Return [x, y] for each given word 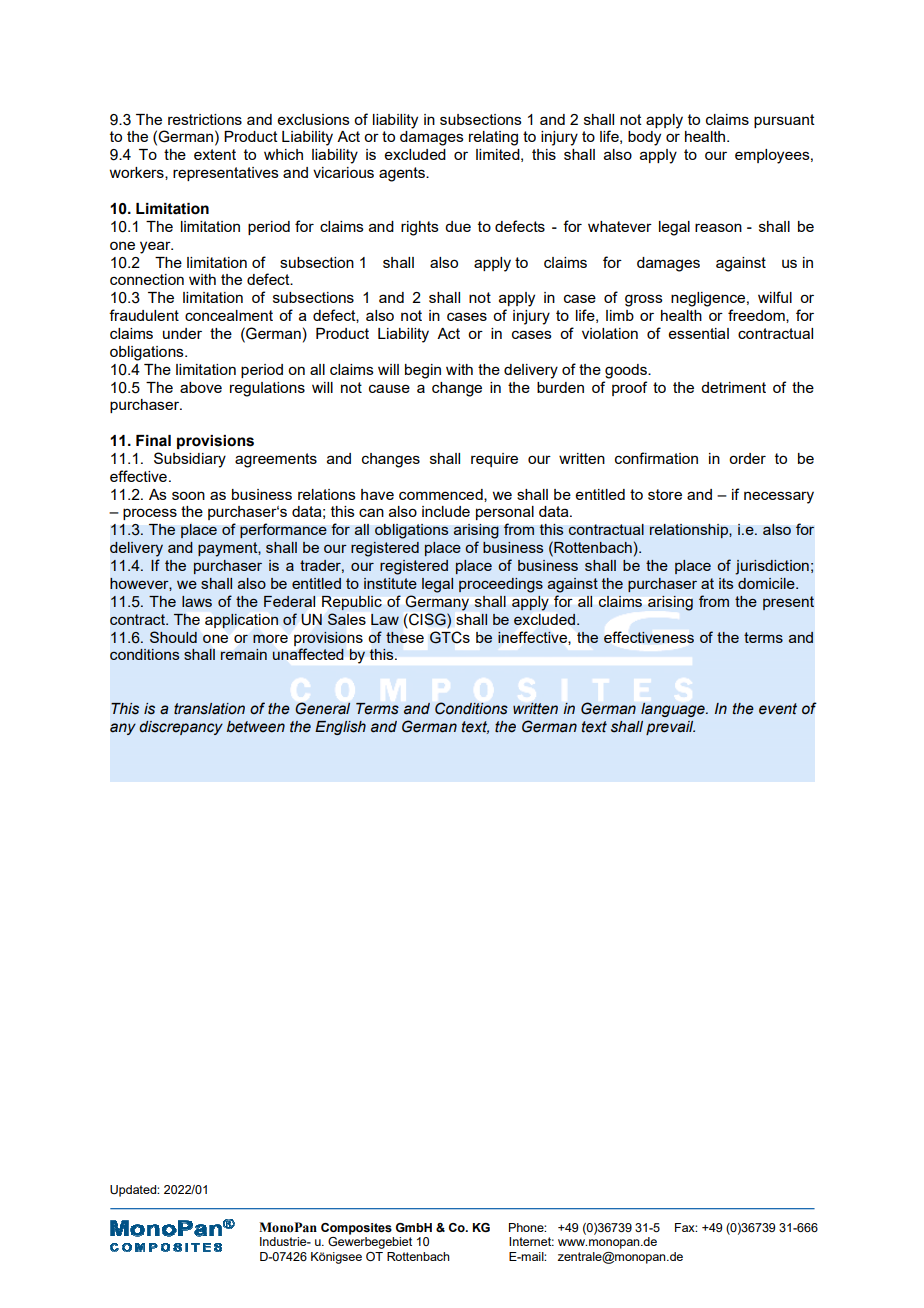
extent [215, 154]
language [674, 710]
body [644, 138]
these [405, 637]
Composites [356, 1229]
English [340, 728]
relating [493, 138]
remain [244, 654]
